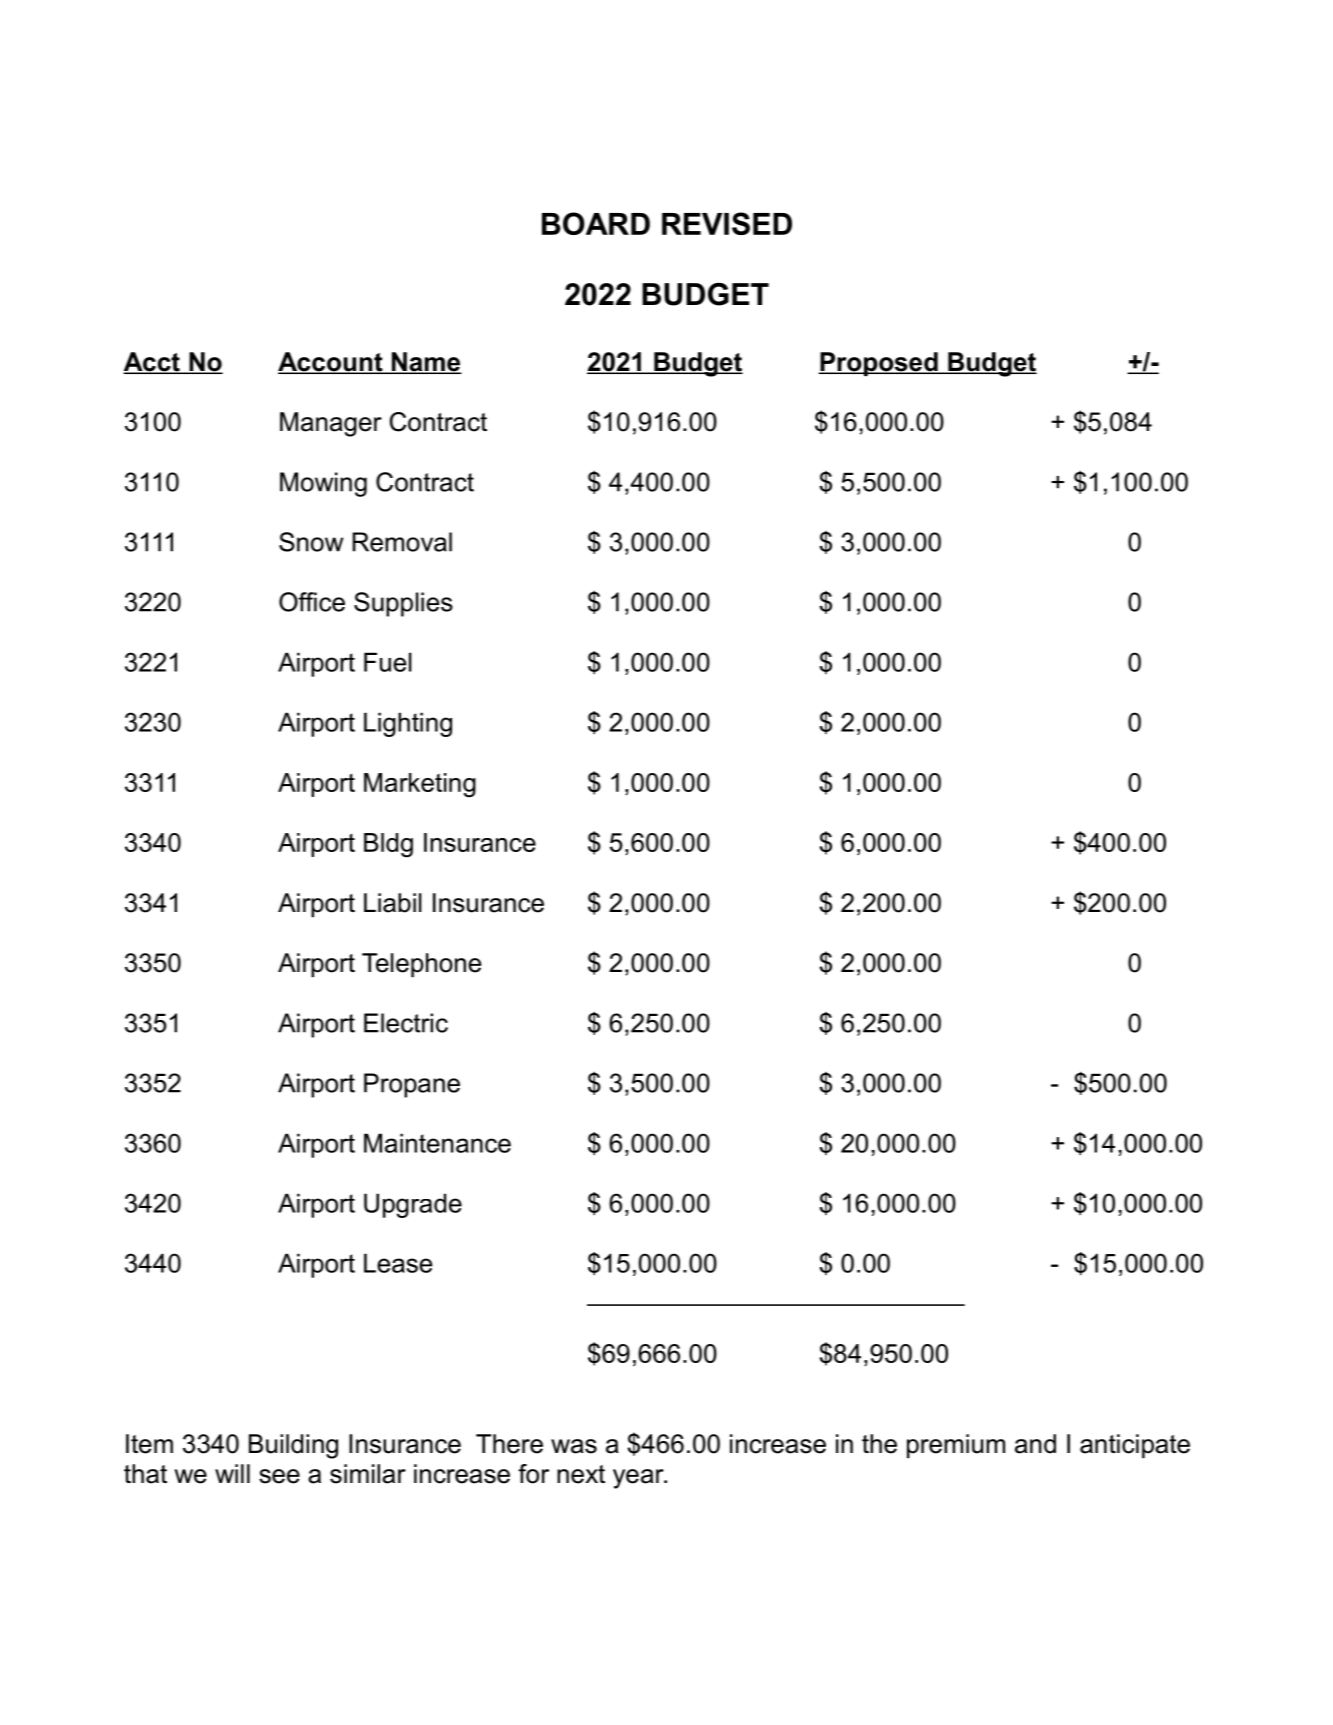 The width and height of the screenshot is (1333, 1725). I want to click on Marketing, so click(420, 785).
